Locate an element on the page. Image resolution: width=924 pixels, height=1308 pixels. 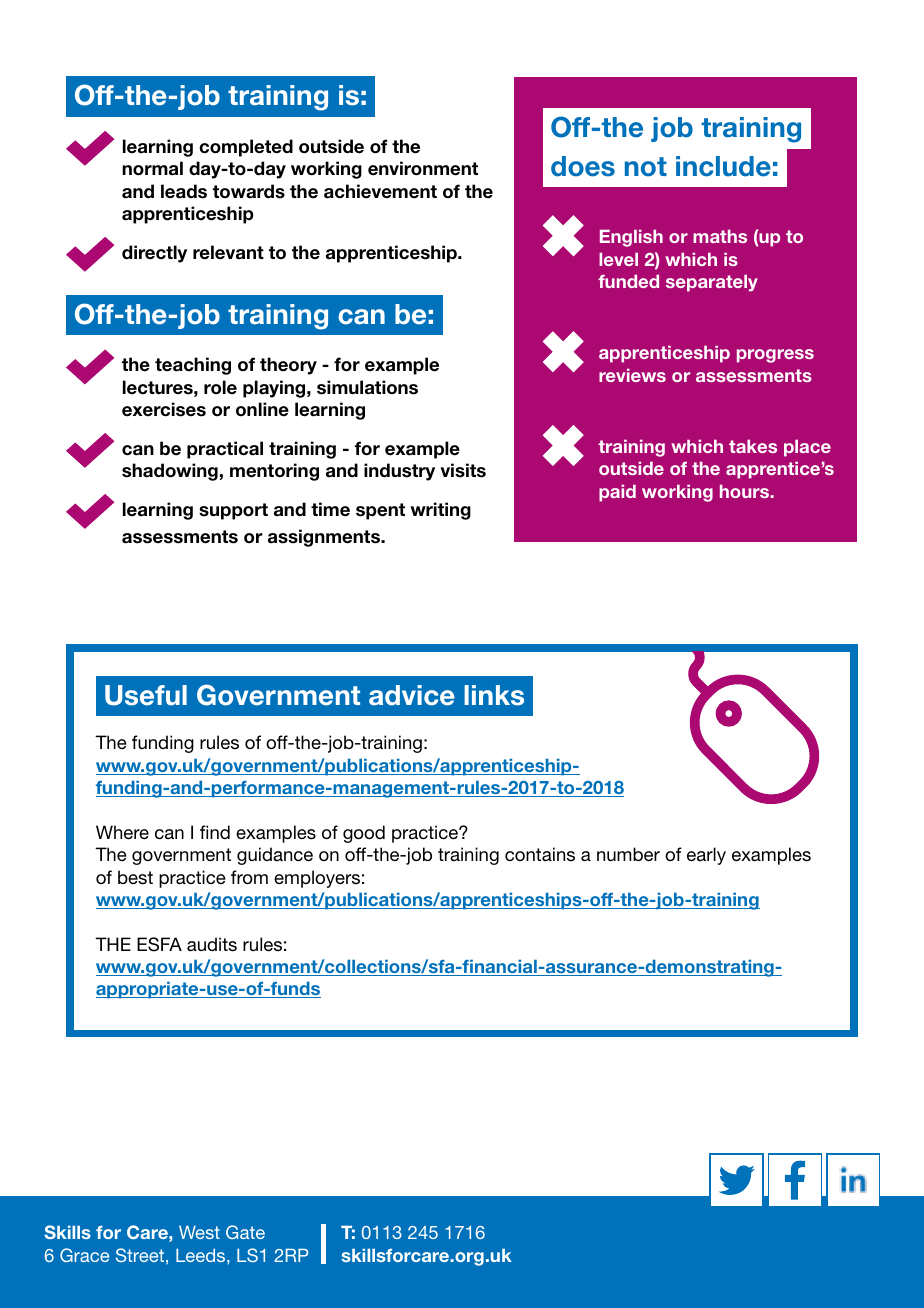
takes is located at coordinates (753, 446).
